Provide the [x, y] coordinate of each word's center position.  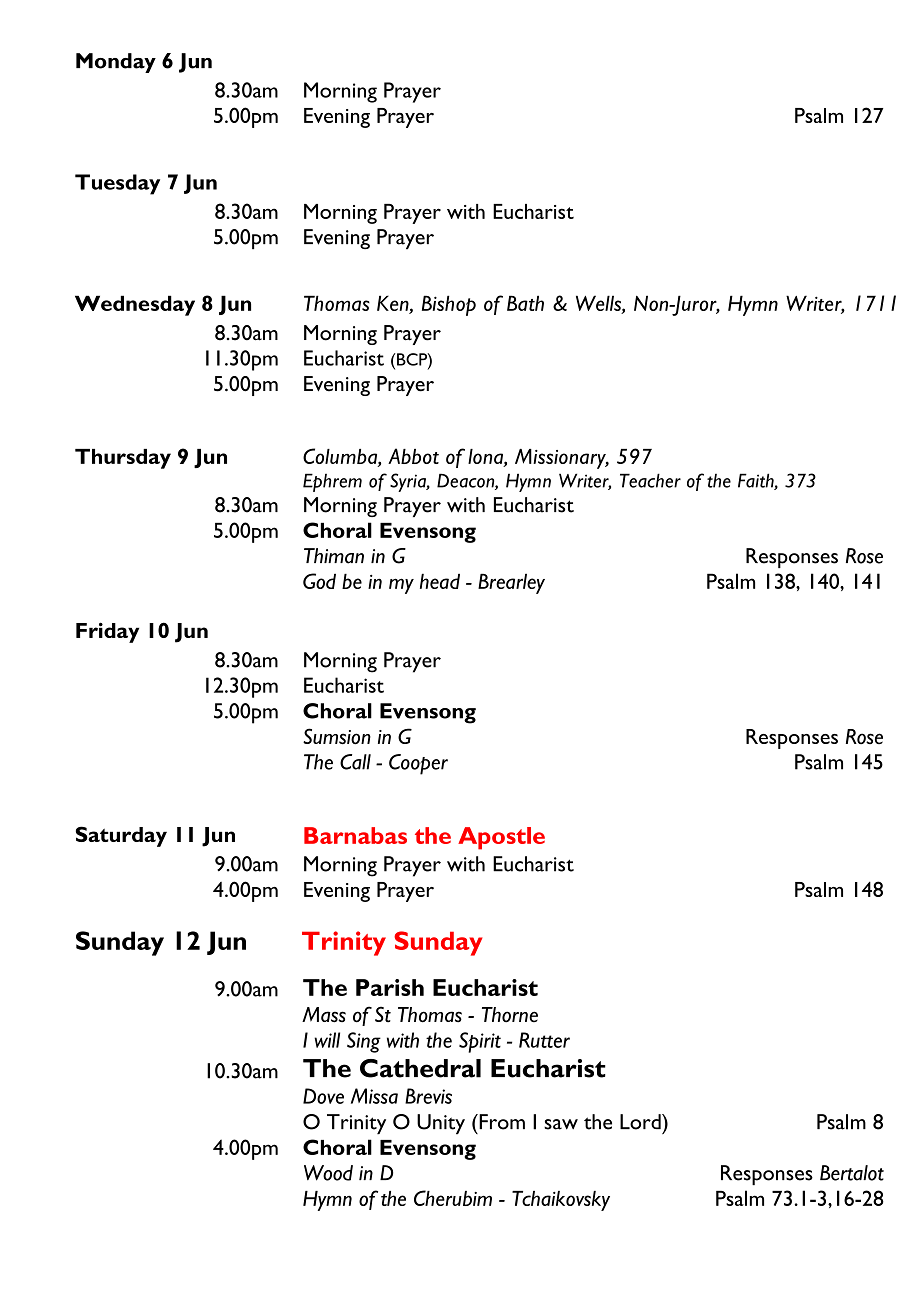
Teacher [650, 480]
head [440, 581]
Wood [328, 1173]
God [319, 581]
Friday [107, 632]
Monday [116, 63]
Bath [525, 303]
